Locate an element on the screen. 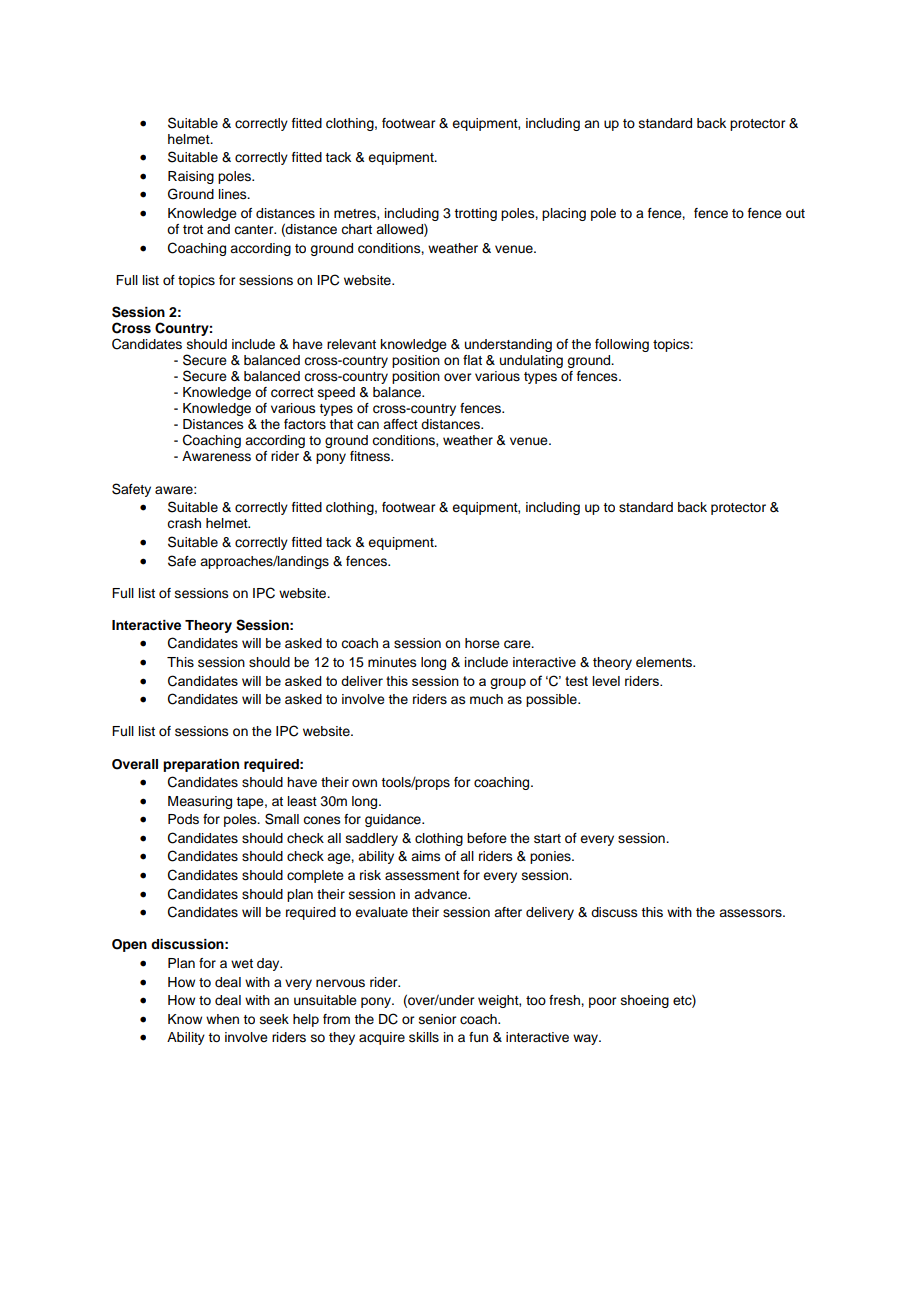  ponies is located at coordinates (551, 857).
